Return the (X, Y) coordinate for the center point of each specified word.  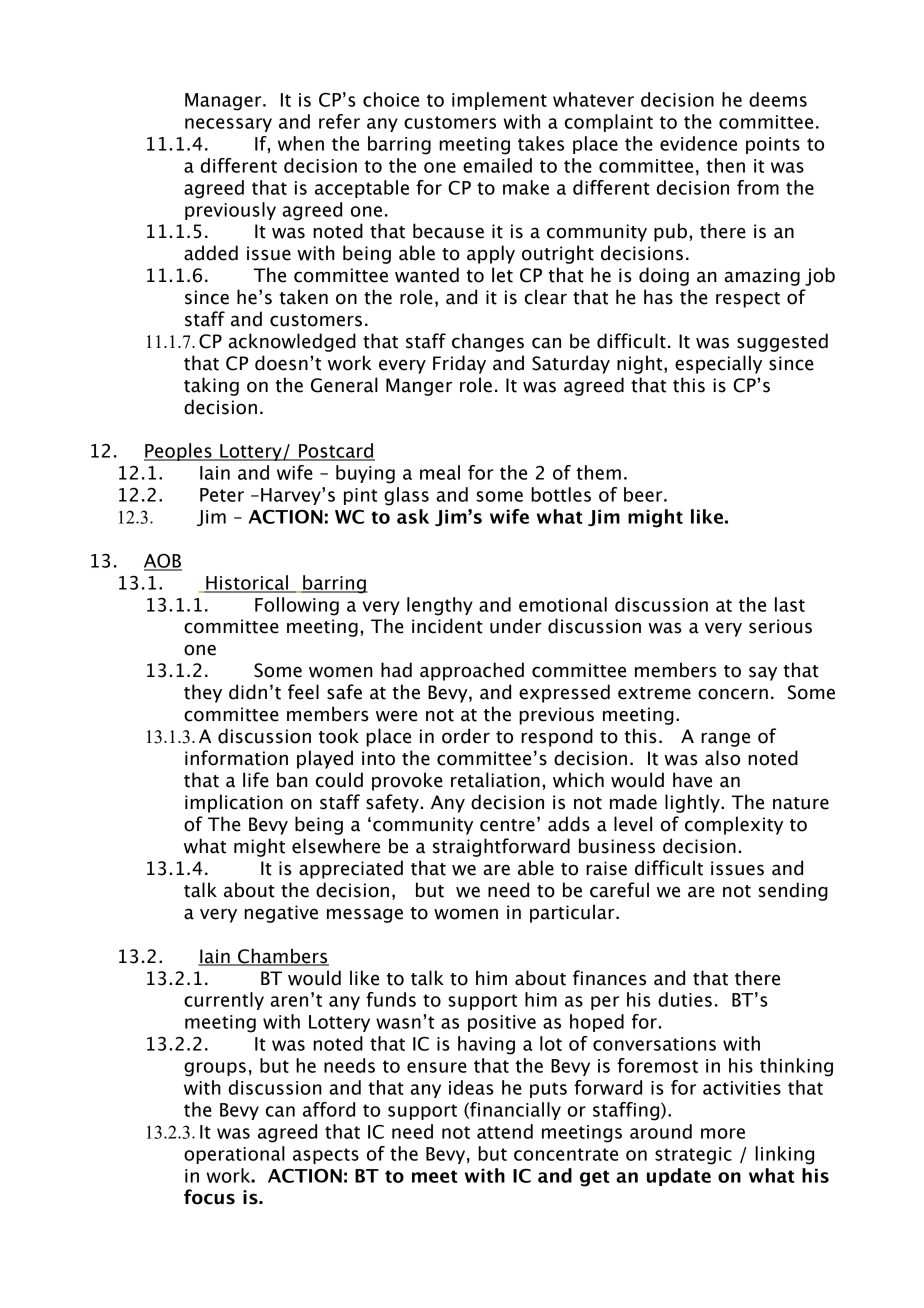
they (203, 693)
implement (499, 101)
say (763, 673)
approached (472, 671)
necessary (228, 125)
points (773, 145)
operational (234, 1155)
